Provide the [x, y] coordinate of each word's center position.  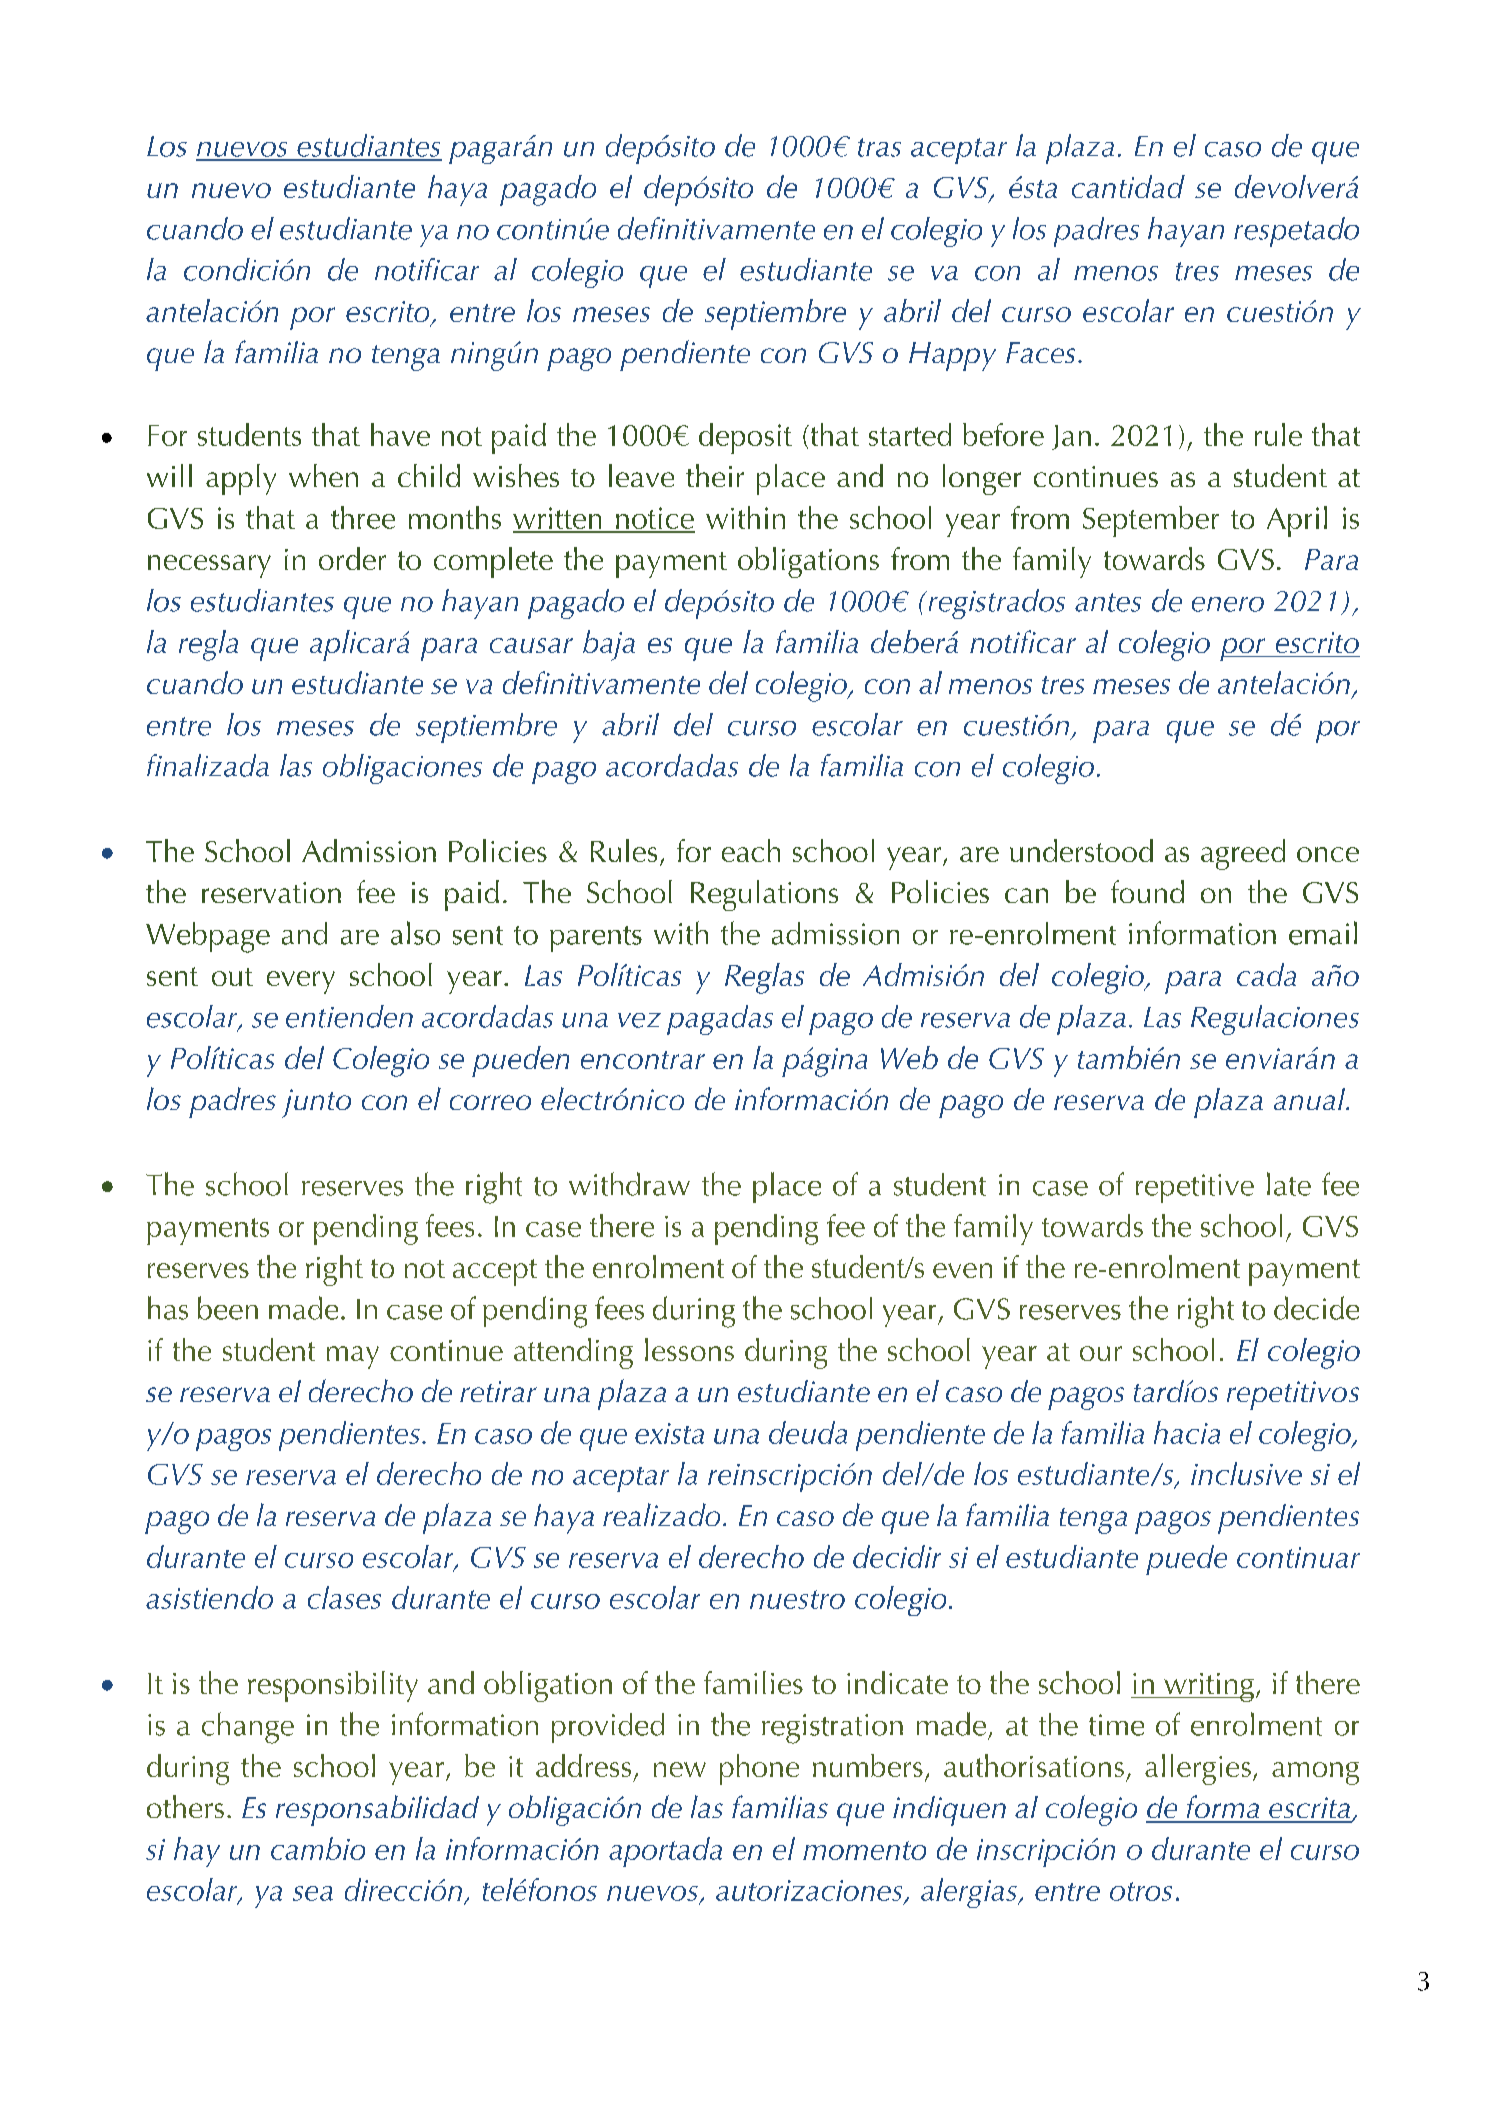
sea [313, 1893]
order [352, 558]
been [228, 1308]
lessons [689, 1349]
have [400, 434]
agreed [1243, 854]
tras [879, 147]
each [751, 850]
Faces [1040, 352]
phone [759, 1769]
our [1101, 1353]
